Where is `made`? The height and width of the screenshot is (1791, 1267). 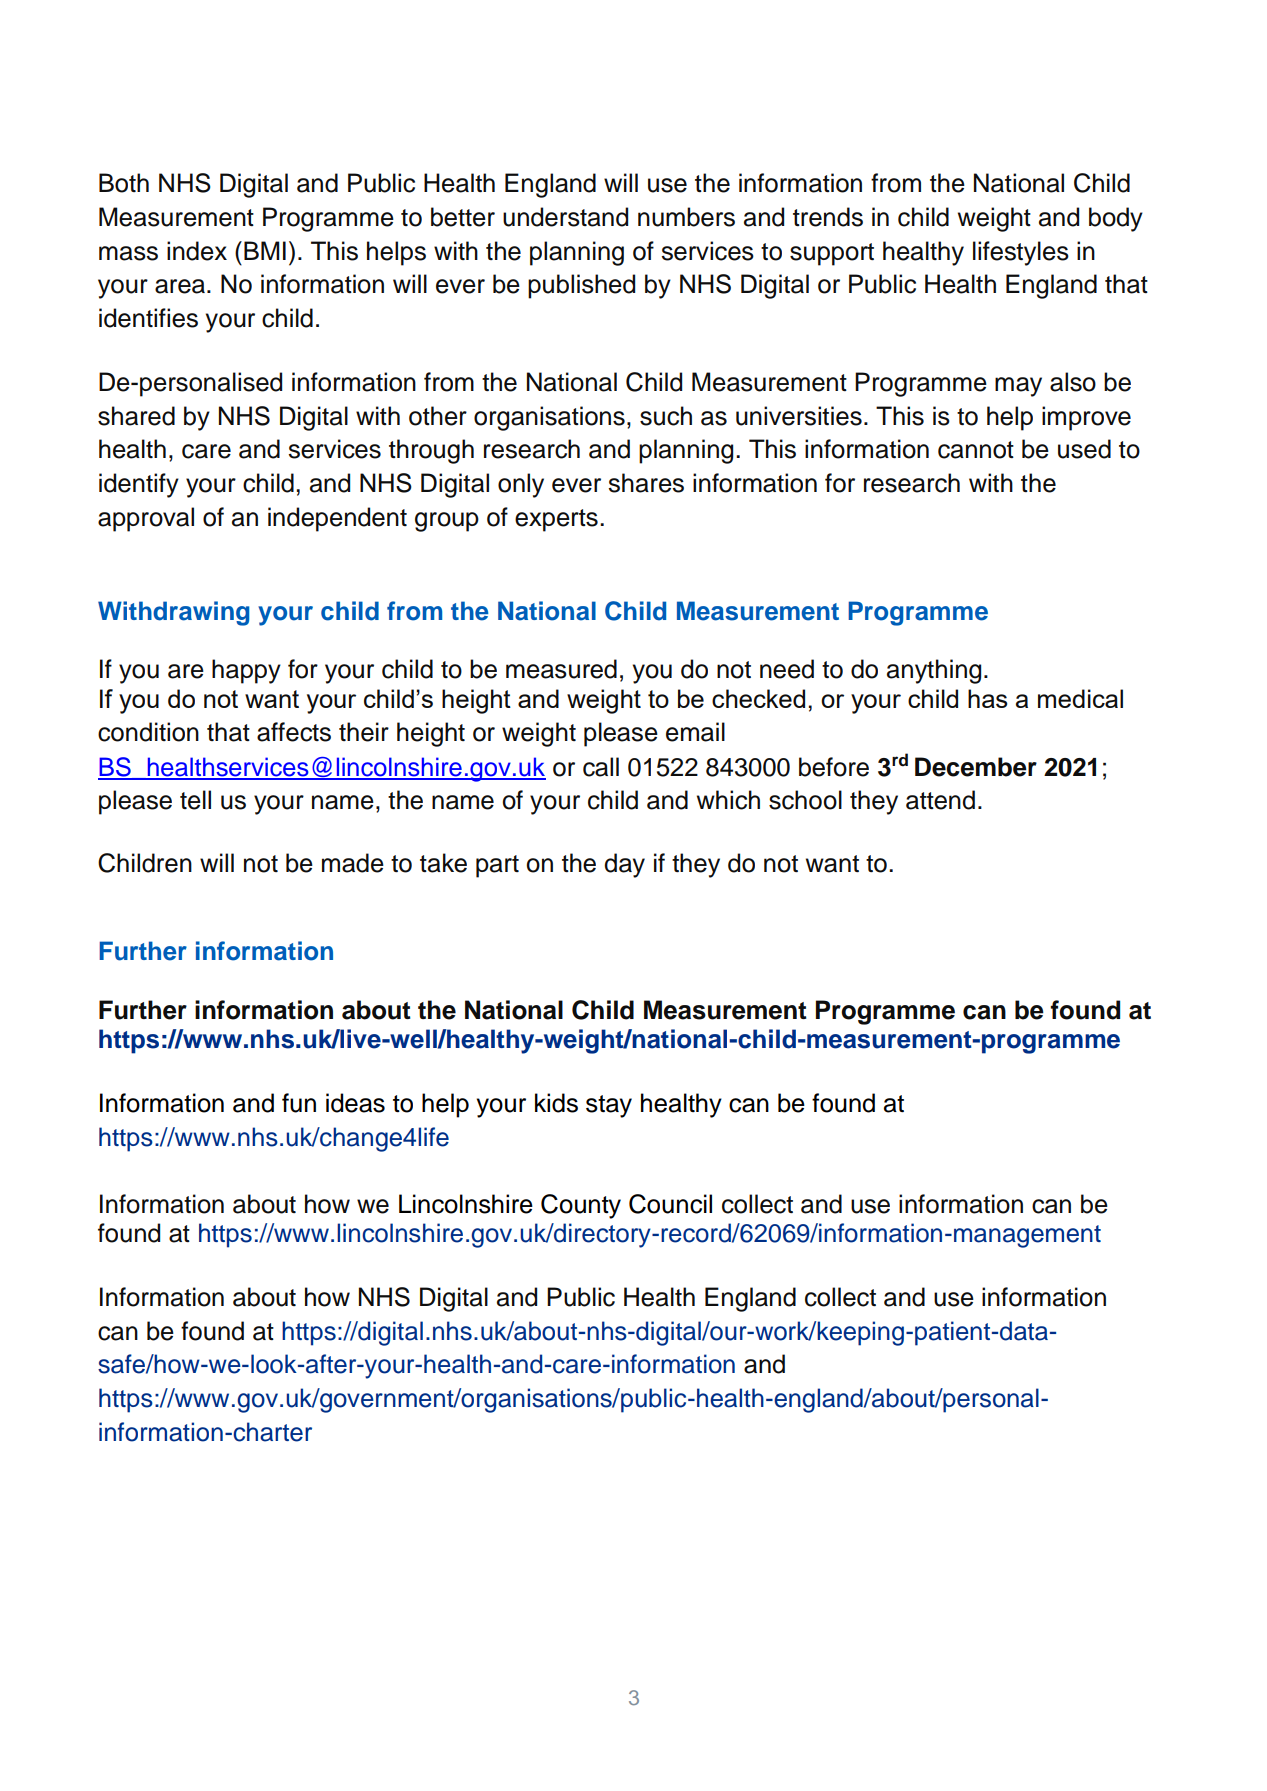
made is located at coordinates (353, 863).
